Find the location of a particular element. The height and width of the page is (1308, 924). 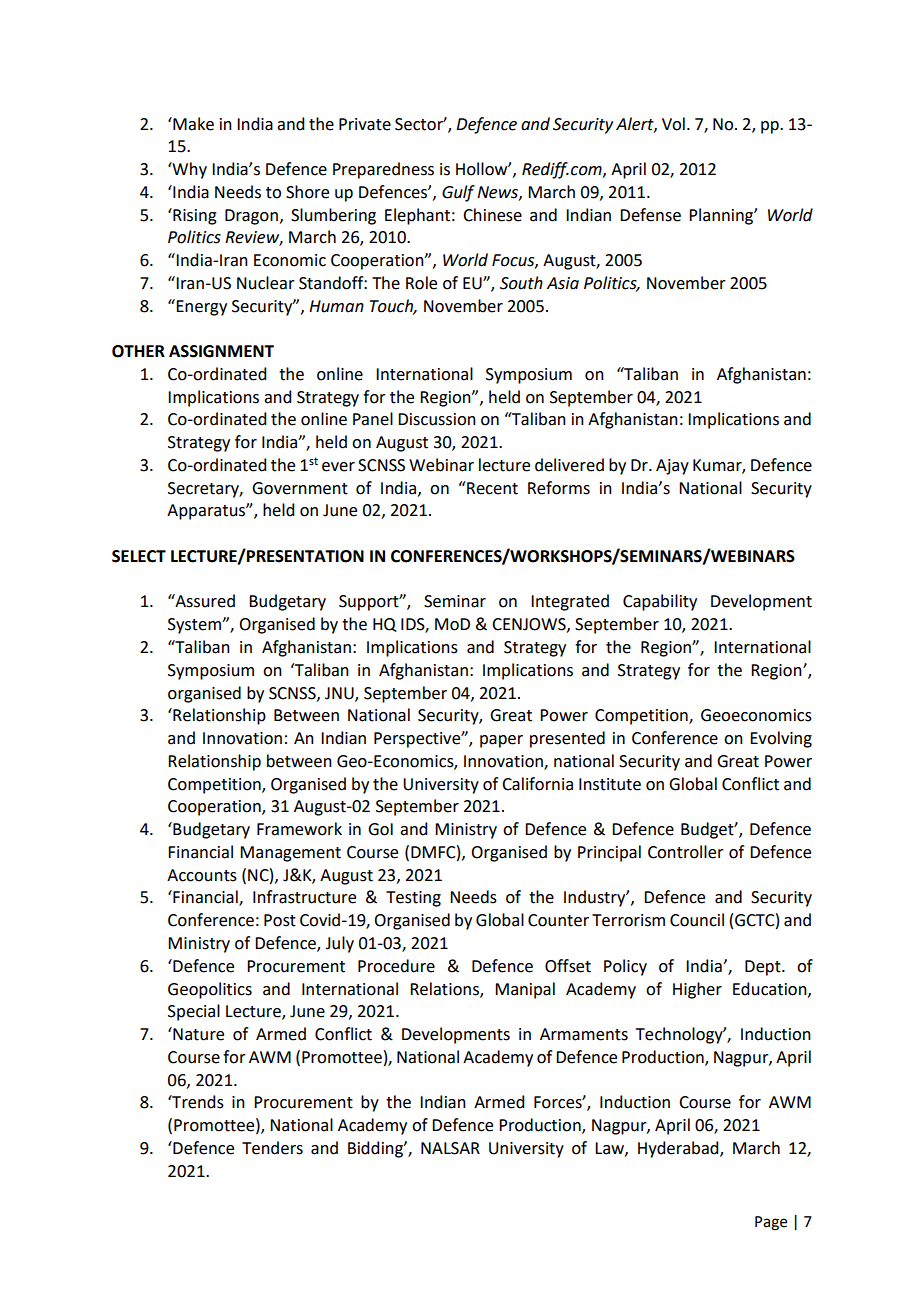

Controller is located at coordinates (686, 852).
